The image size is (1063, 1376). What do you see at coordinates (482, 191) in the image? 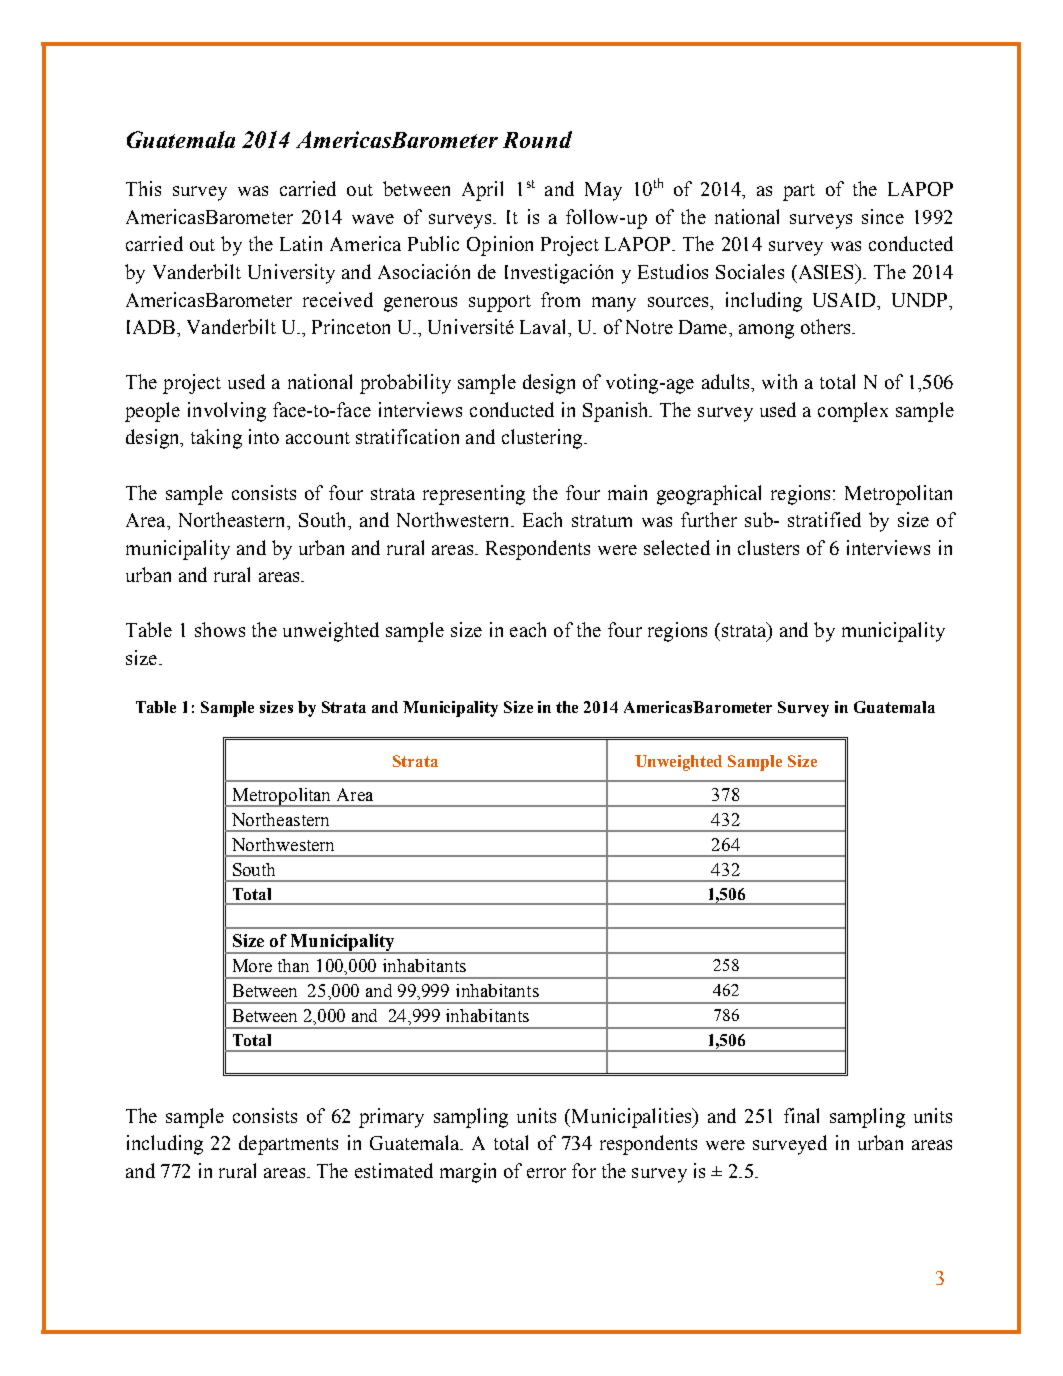
I see `April` at bounding box center [482, 191].
